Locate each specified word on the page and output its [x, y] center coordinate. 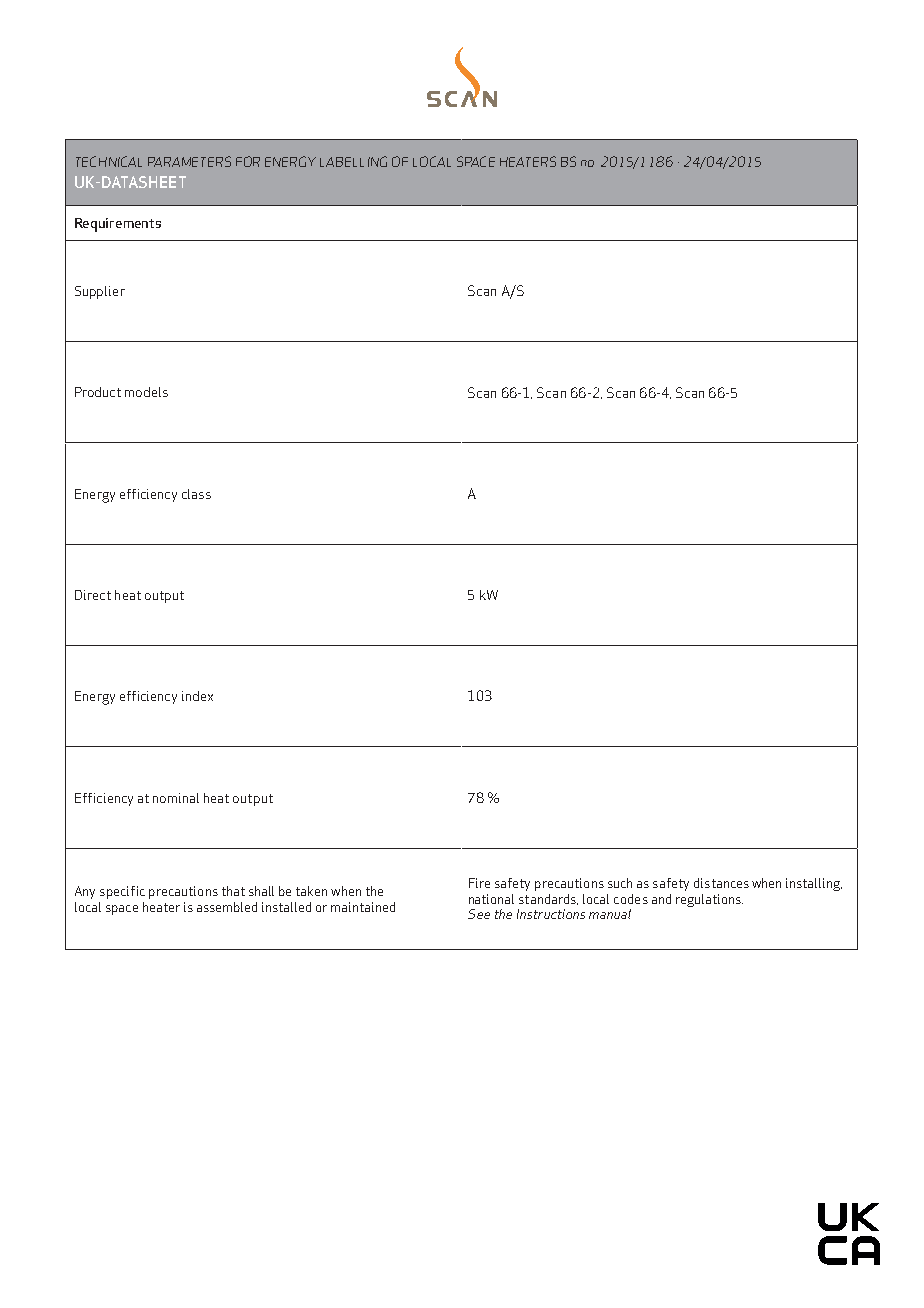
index [197, 696]
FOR [248, 161]
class [196, 494]
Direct [93, 595]
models [146, 392]
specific [122, 892]
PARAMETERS [189, 161]
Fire [479, 883]
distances [721, 883]
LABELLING [353, 161]
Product [98, 392]
